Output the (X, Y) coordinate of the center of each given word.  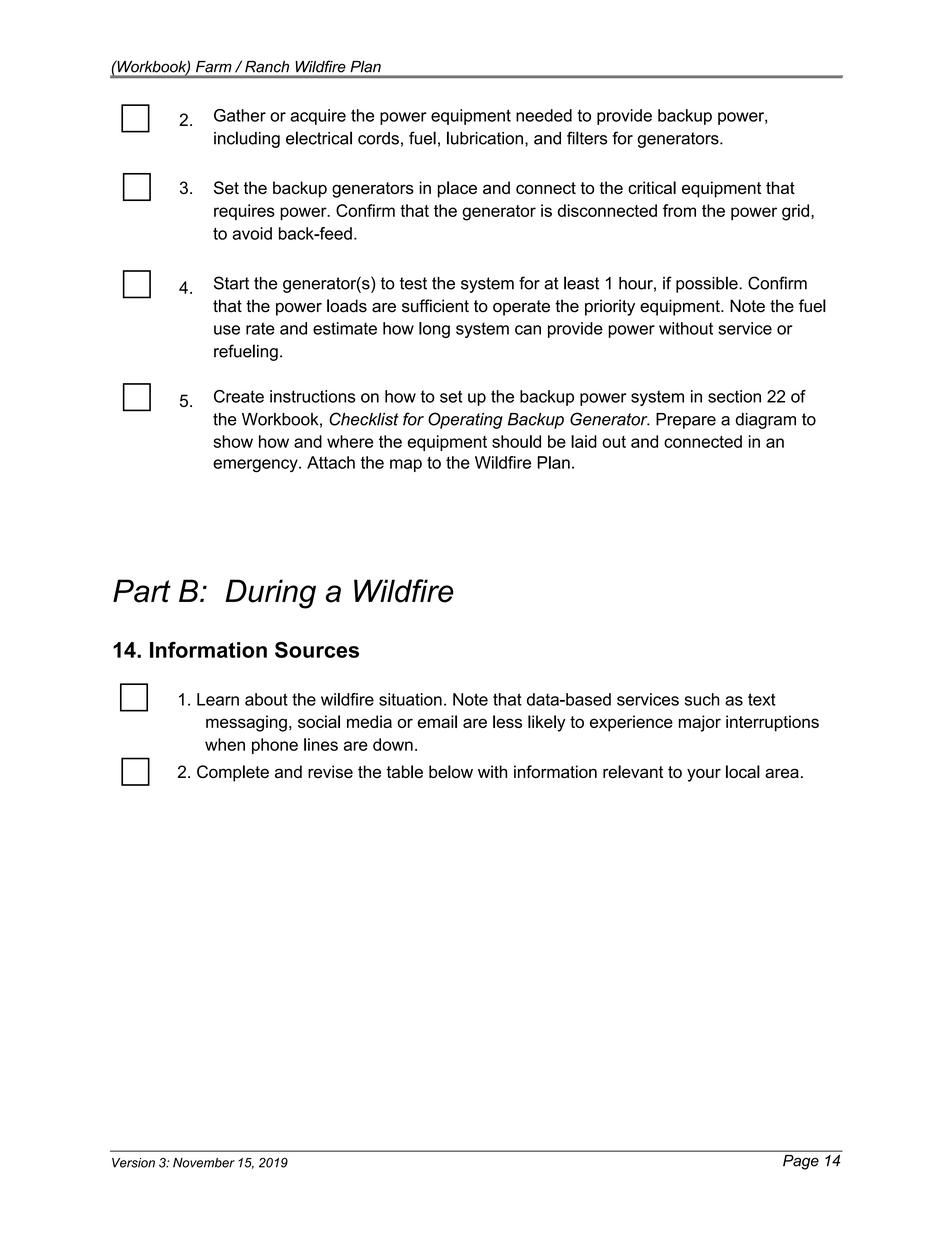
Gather (240, 115)
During (270, 594)
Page (801, 1162)
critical (652, 187)
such (702, 699)
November (204, 1163)
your (704, 775)
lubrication (485, 138)
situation (410, 699)
